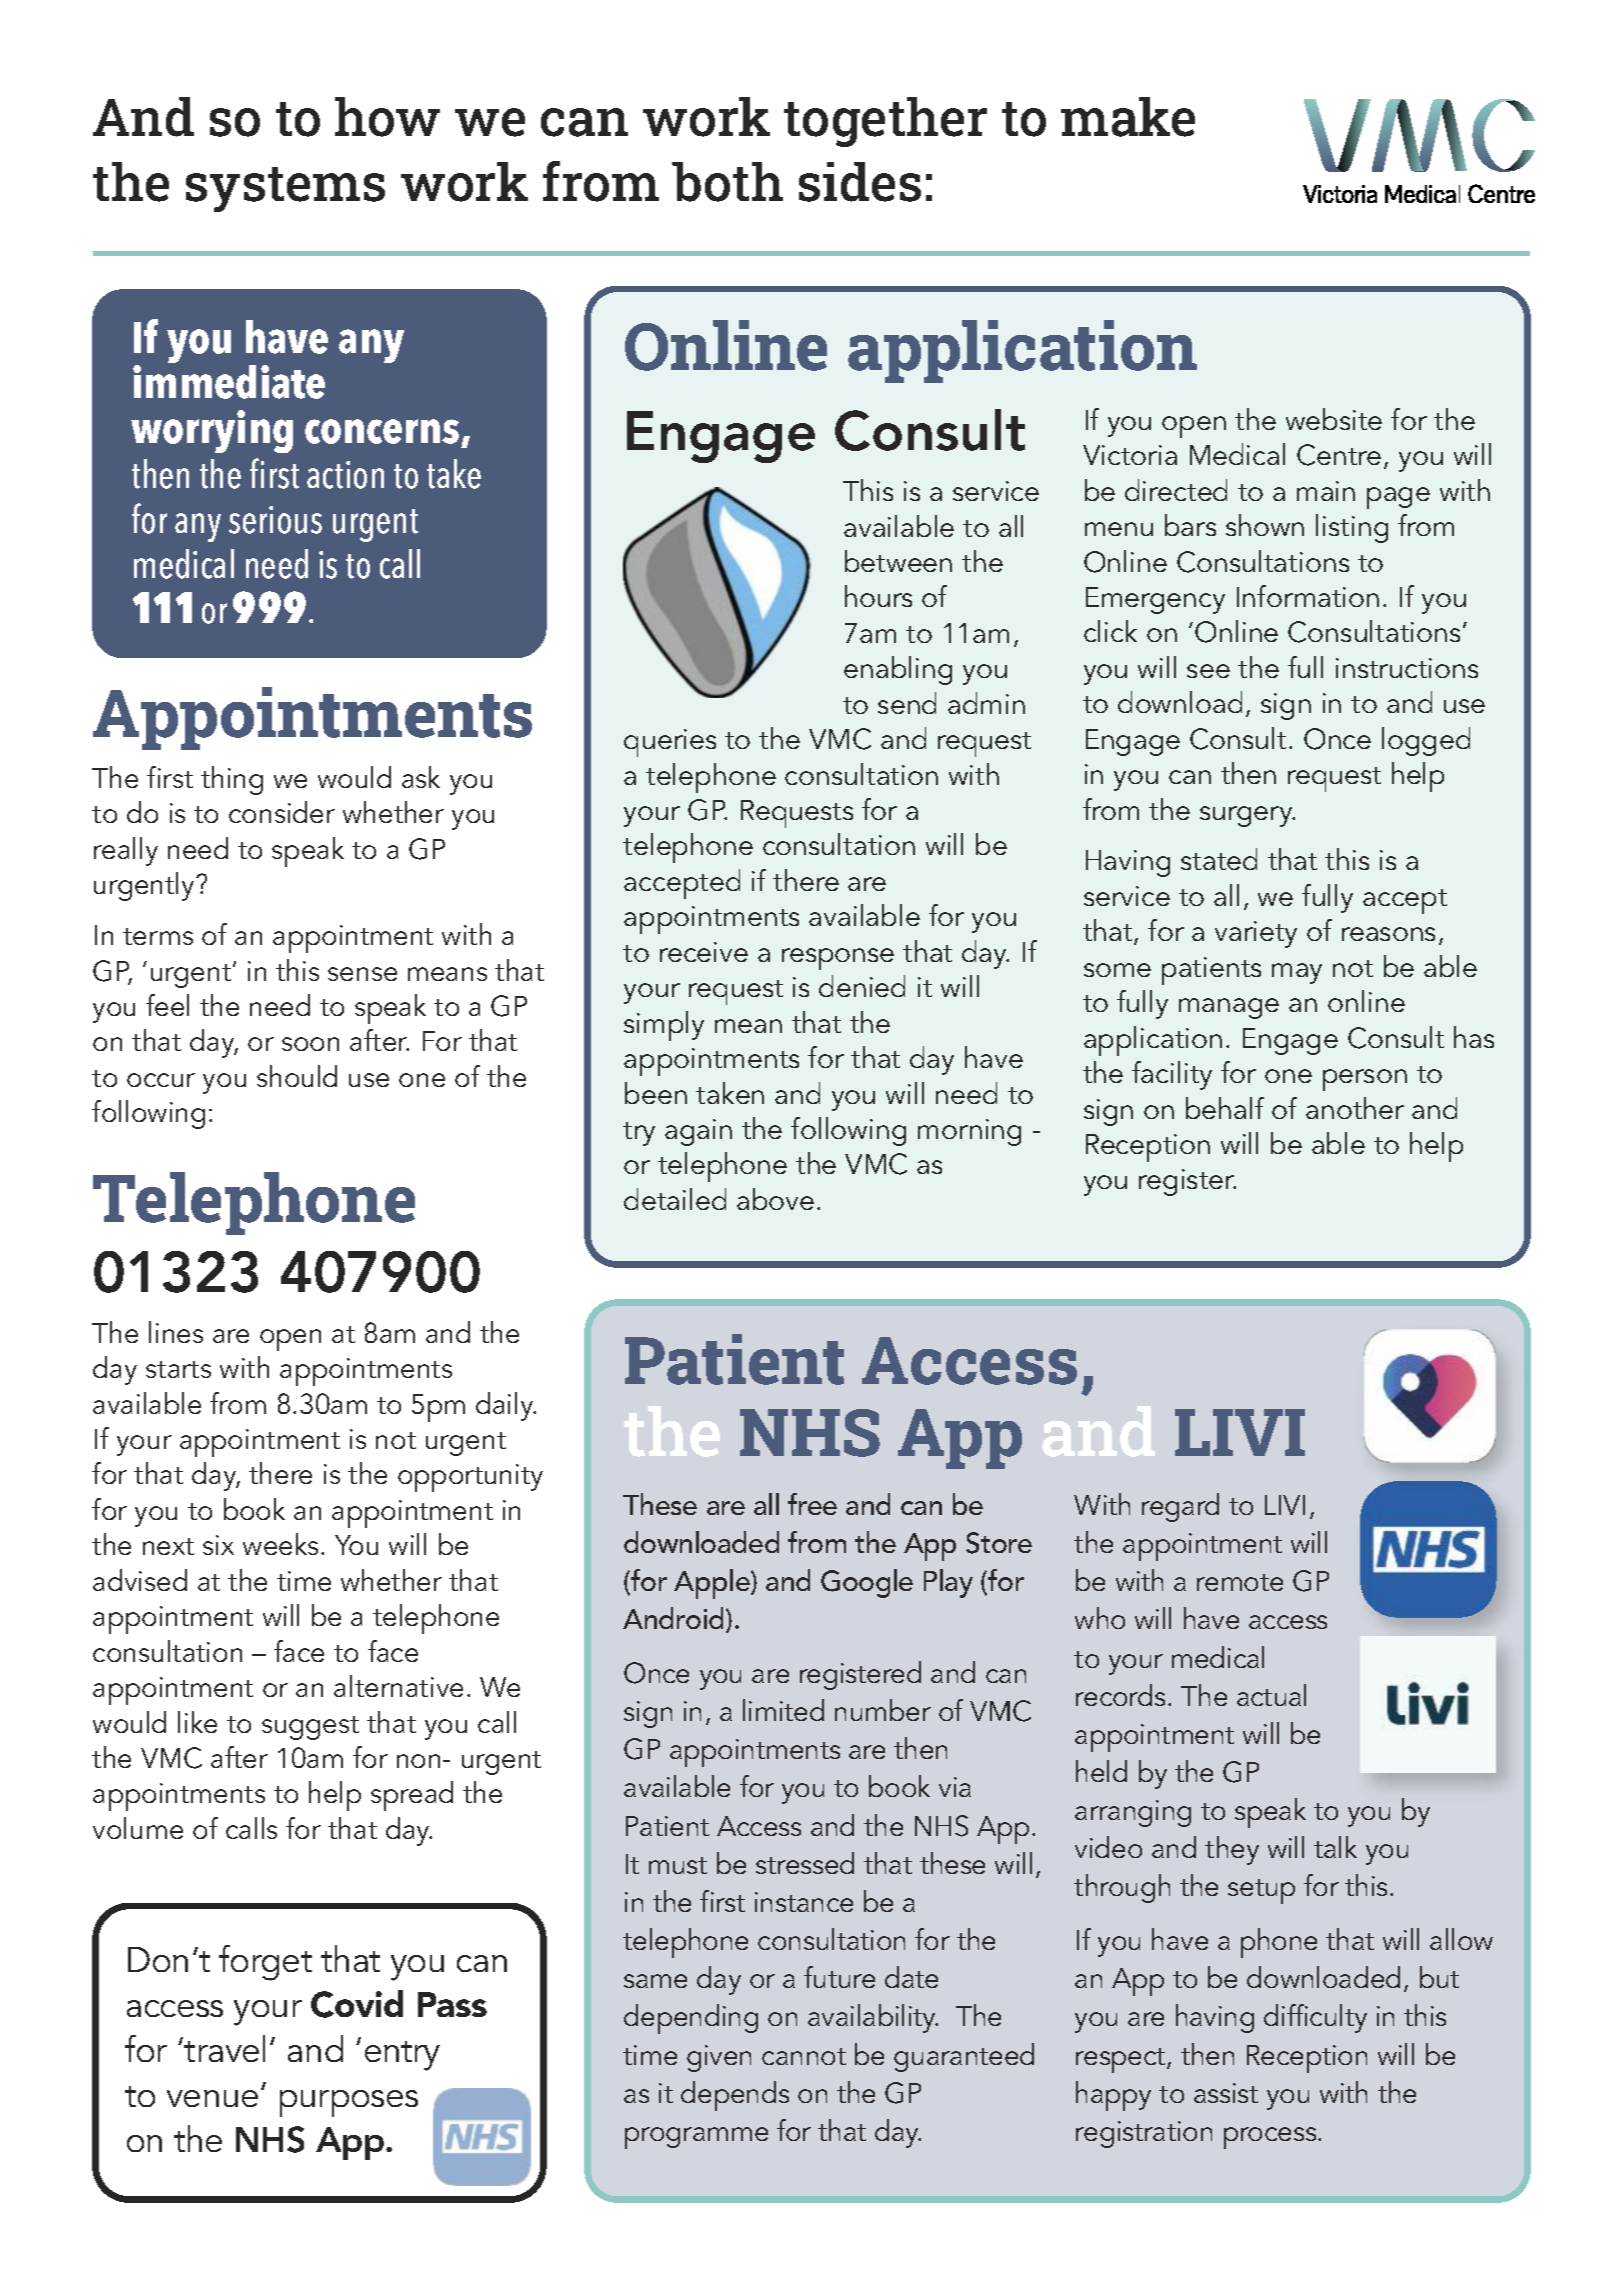  I want to click on regard, so click(1180, 1507).
